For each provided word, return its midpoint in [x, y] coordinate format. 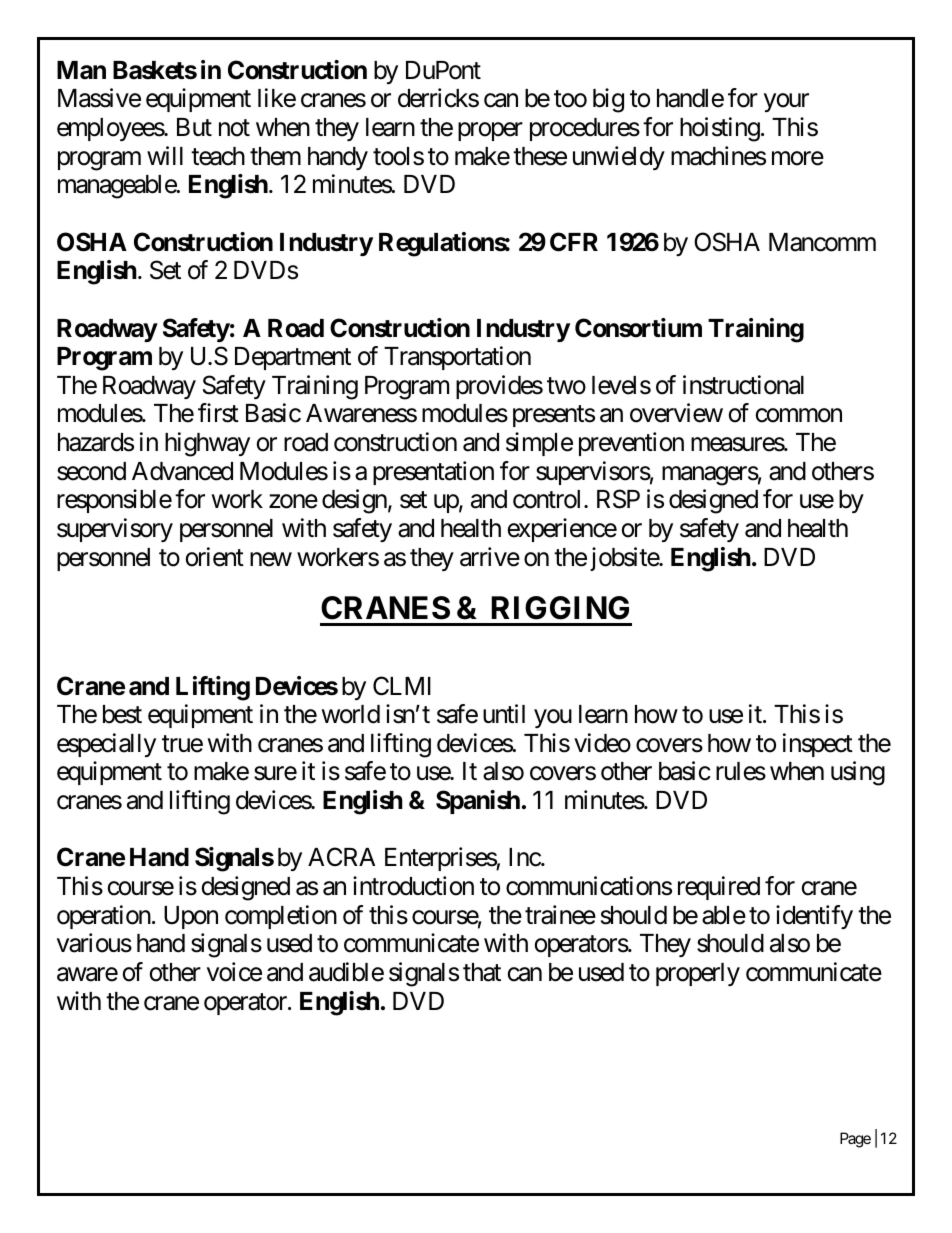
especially [106, 745]
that [482, 972]
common [799, 416]
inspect [818, 745]
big [608, 100]
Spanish [478, 802]
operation [104, 917]
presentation [433, 473]
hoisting [720, 129]
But [194, 127]
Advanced [182, 471]
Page [855, 1140]
